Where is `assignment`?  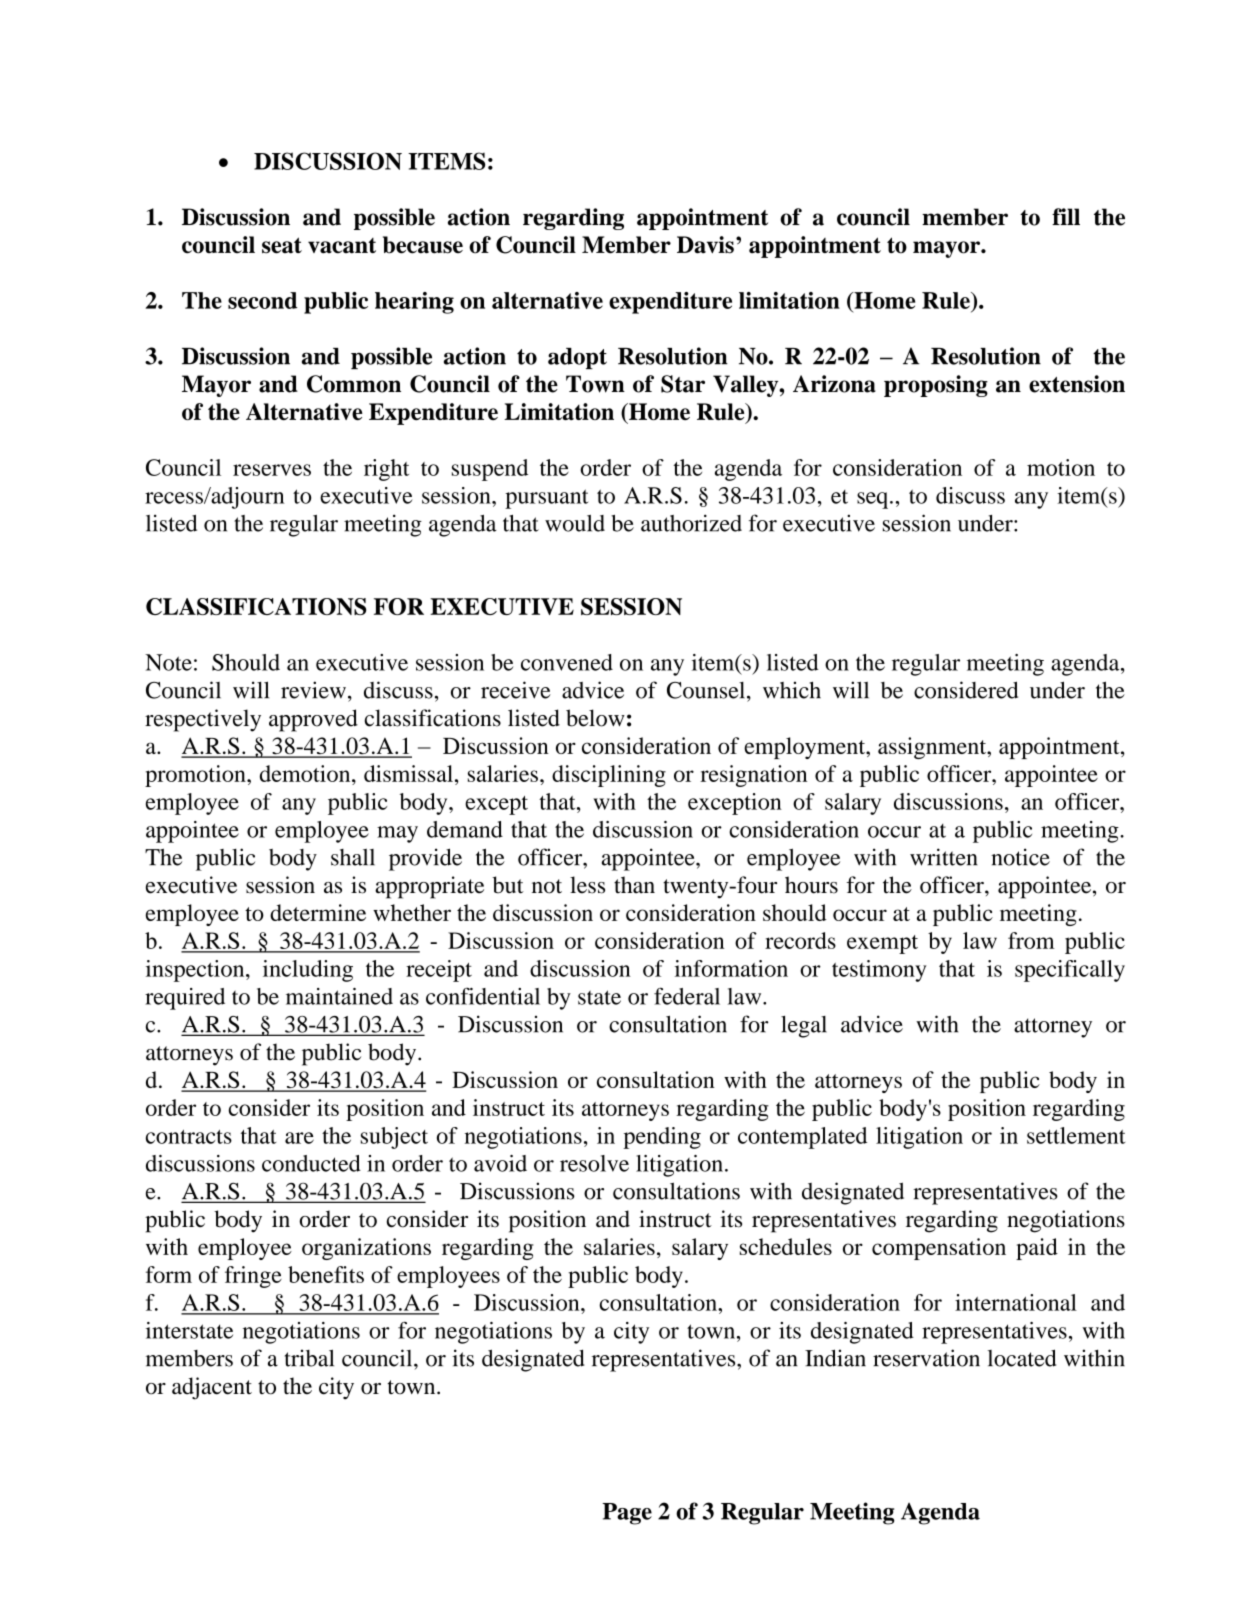
assignment is located at coordinates (933, 748).
